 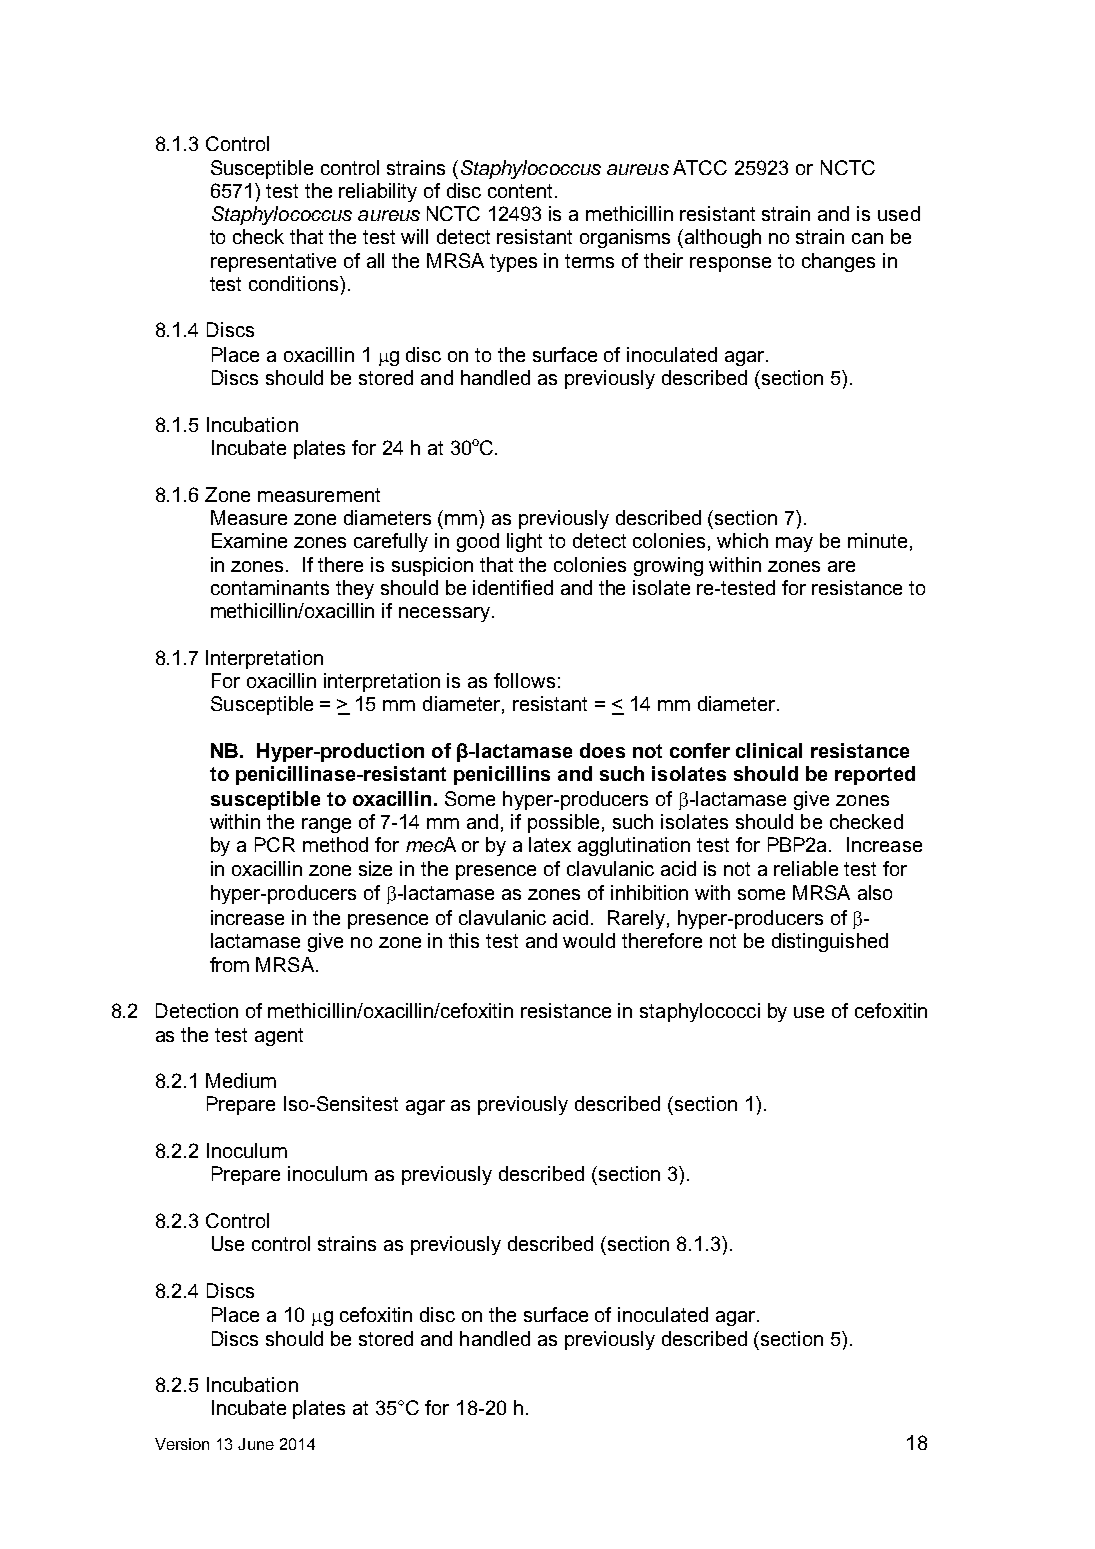 What do you see at coordinates (275, 844) in the screenshot?
I see `PCR` at bounding box center [275, 844].
